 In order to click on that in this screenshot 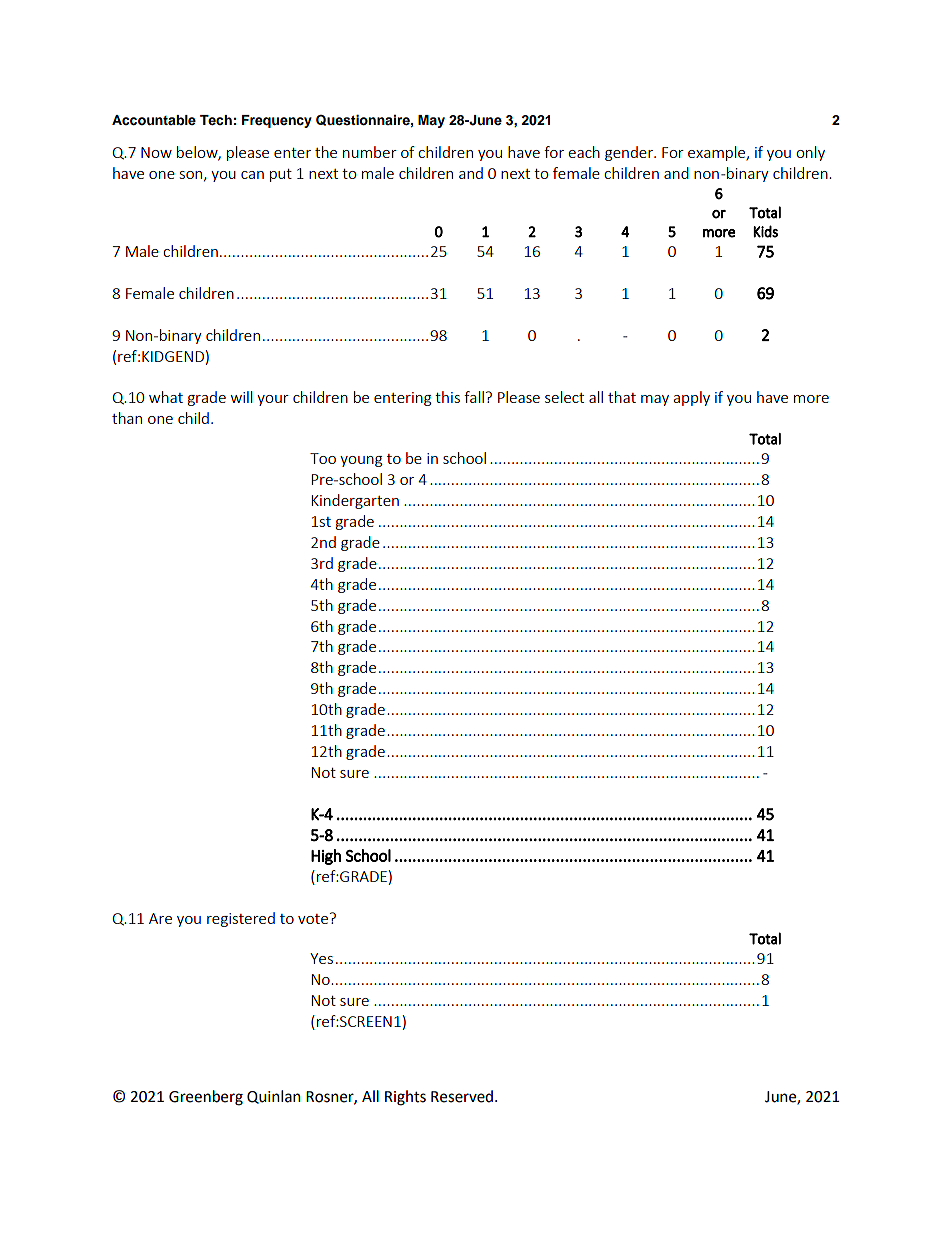, I will do `click(622, 397)`.
